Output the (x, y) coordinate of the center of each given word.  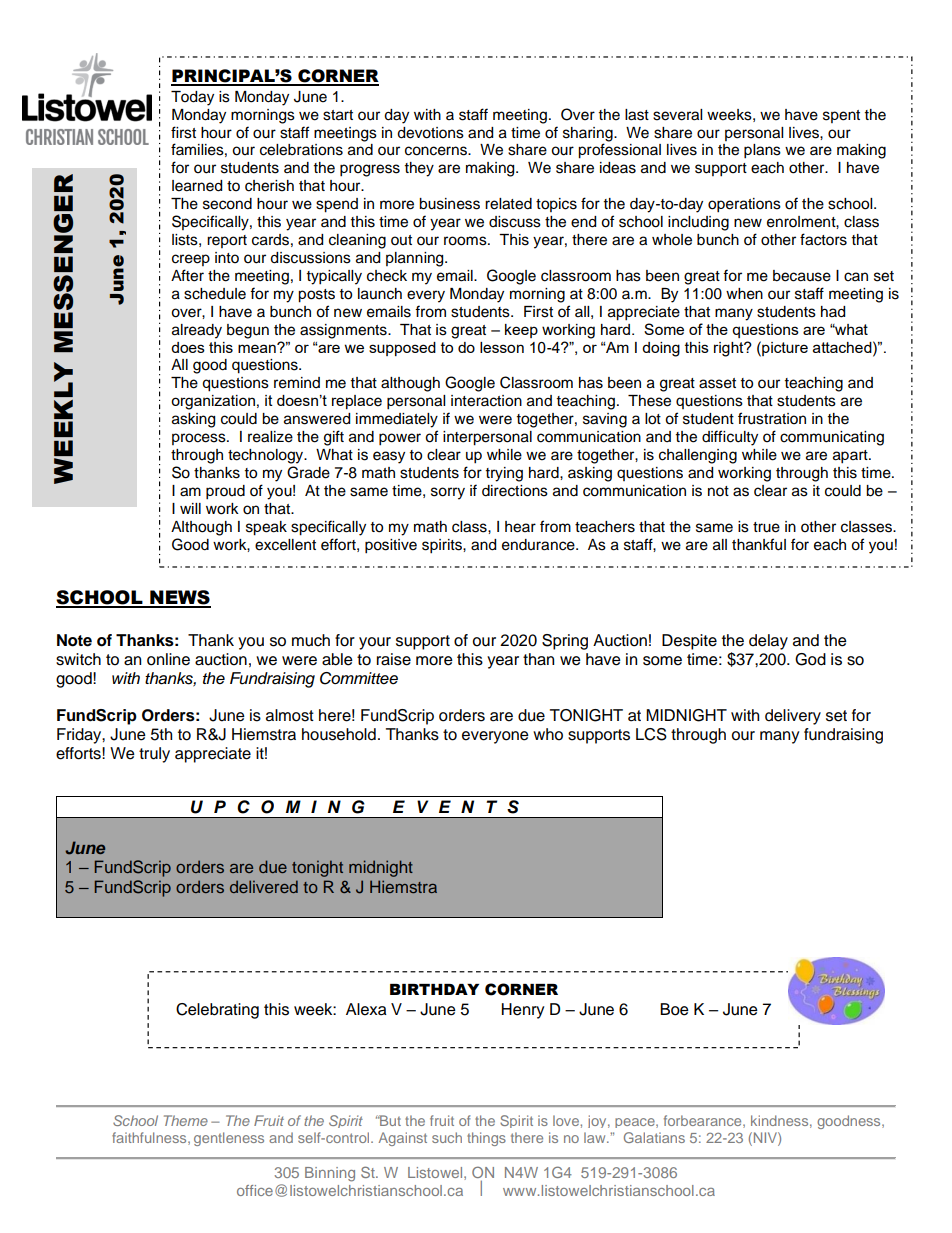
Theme (186, 1120)
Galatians (654, 1137)
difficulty (730, 438)
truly (154, 755)
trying (504, 474)
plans (762, 151)
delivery (793, 717)
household (339, 734)
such (447, 1137)
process (200, 439)
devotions (430, 133)
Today (192, 98)
